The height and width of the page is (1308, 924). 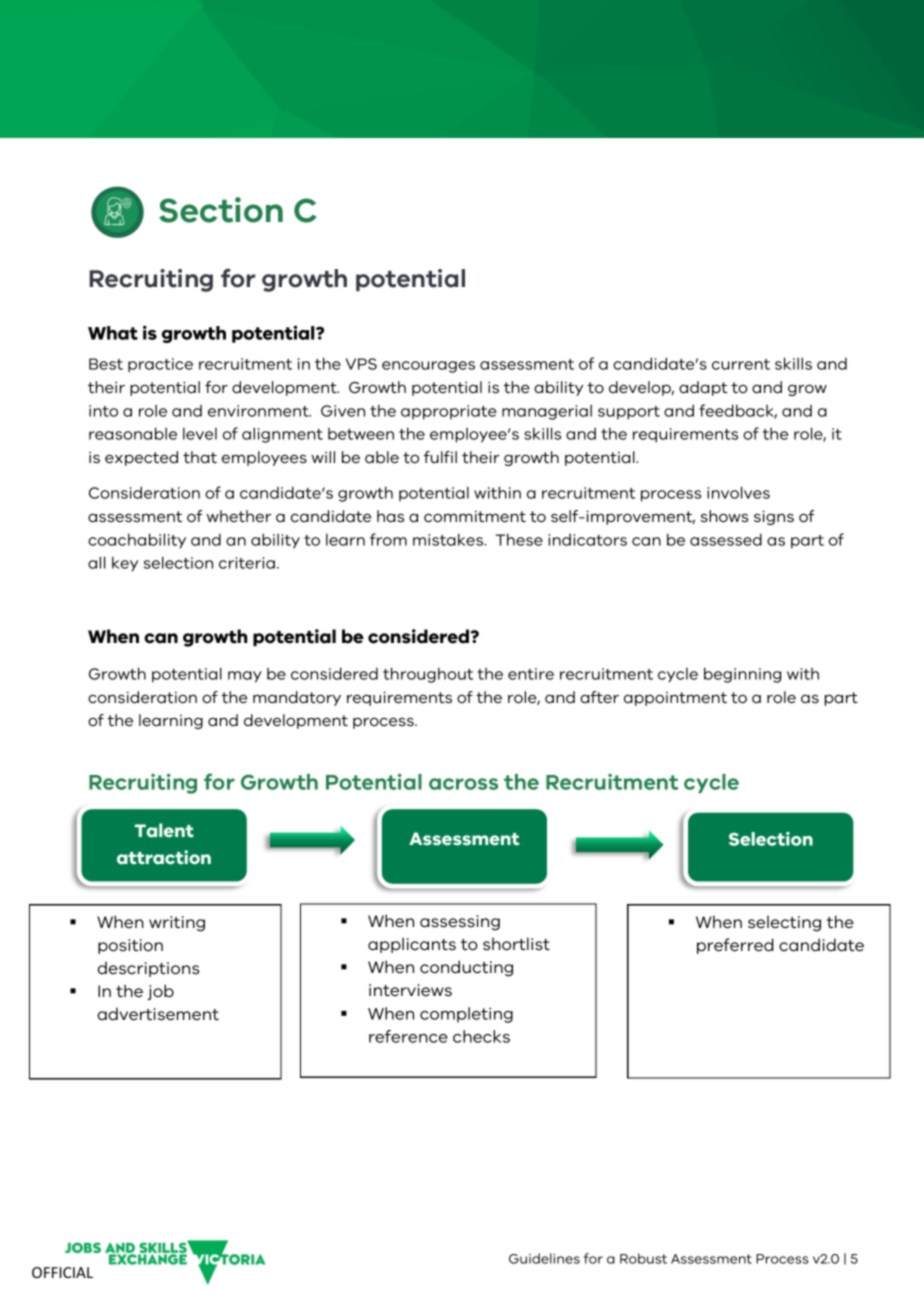 What do you see at coordinates (164, 830) in the page?
I see `Talent` at bounding box center [164, 830].
